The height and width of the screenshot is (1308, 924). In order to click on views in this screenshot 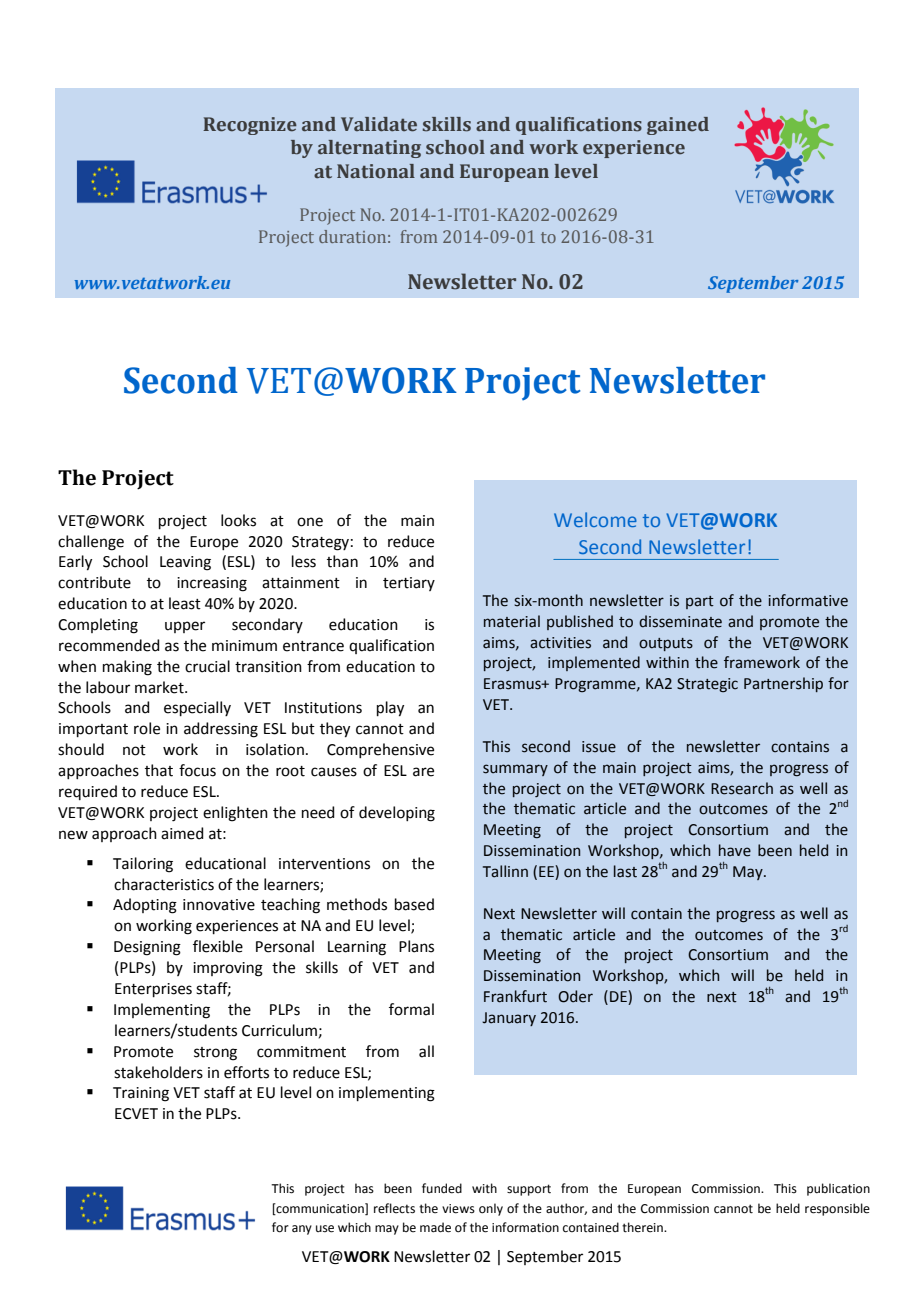, I will do `click(458, 1209)`.
